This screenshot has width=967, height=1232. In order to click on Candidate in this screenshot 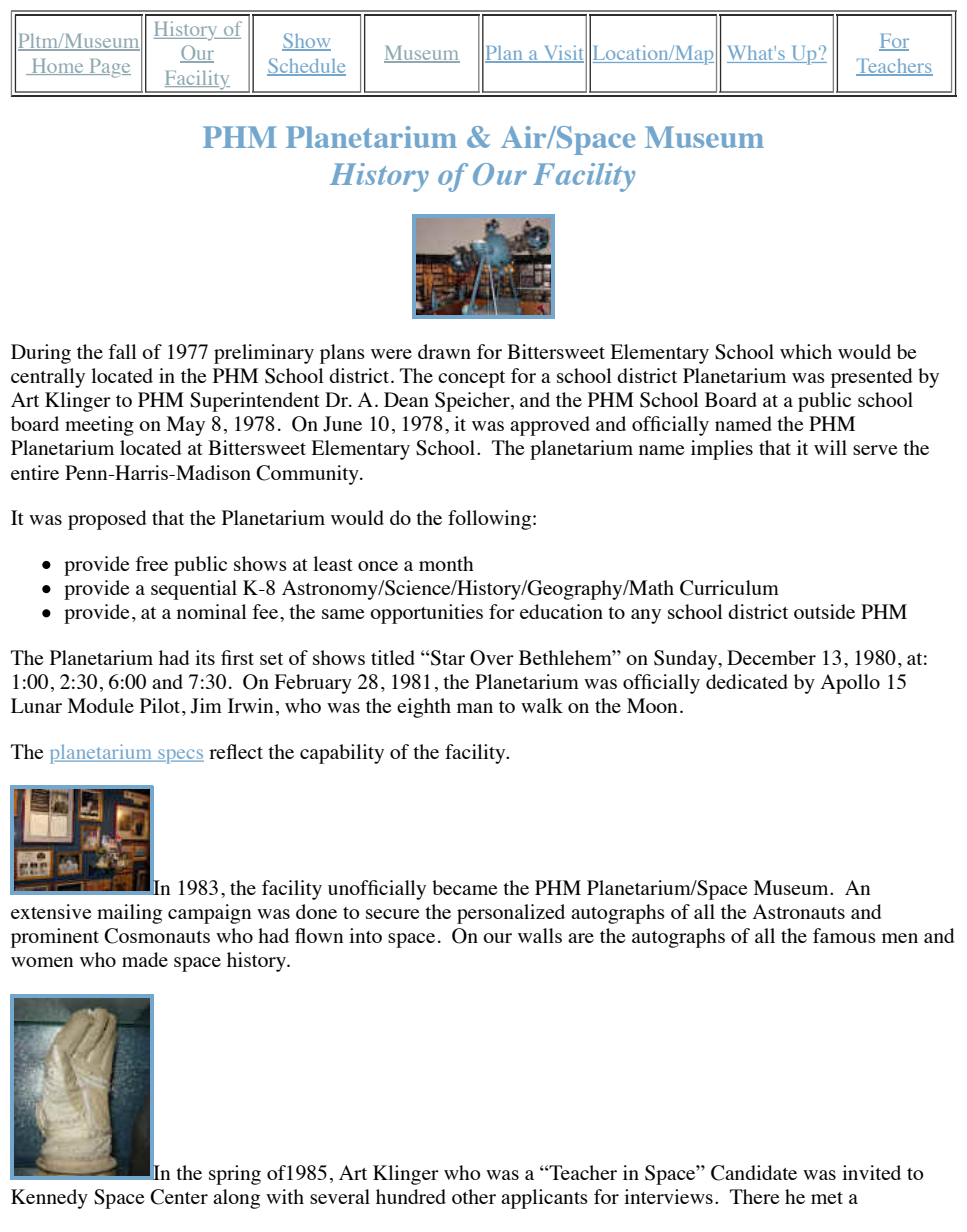, I will do `click(754, 1173)`.
